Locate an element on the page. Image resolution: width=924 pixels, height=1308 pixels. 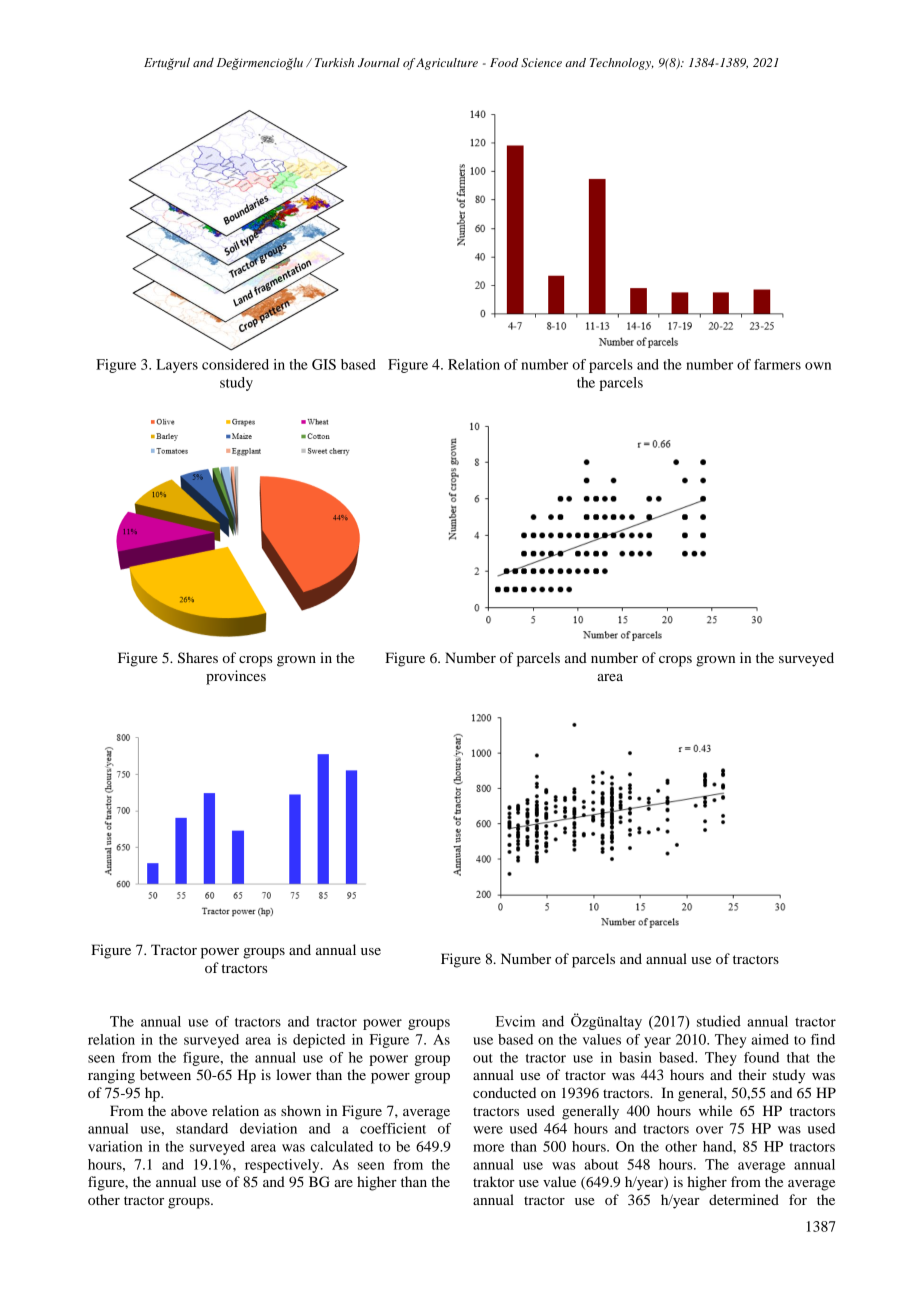
depicted is located at coordinates (319, 1041).
